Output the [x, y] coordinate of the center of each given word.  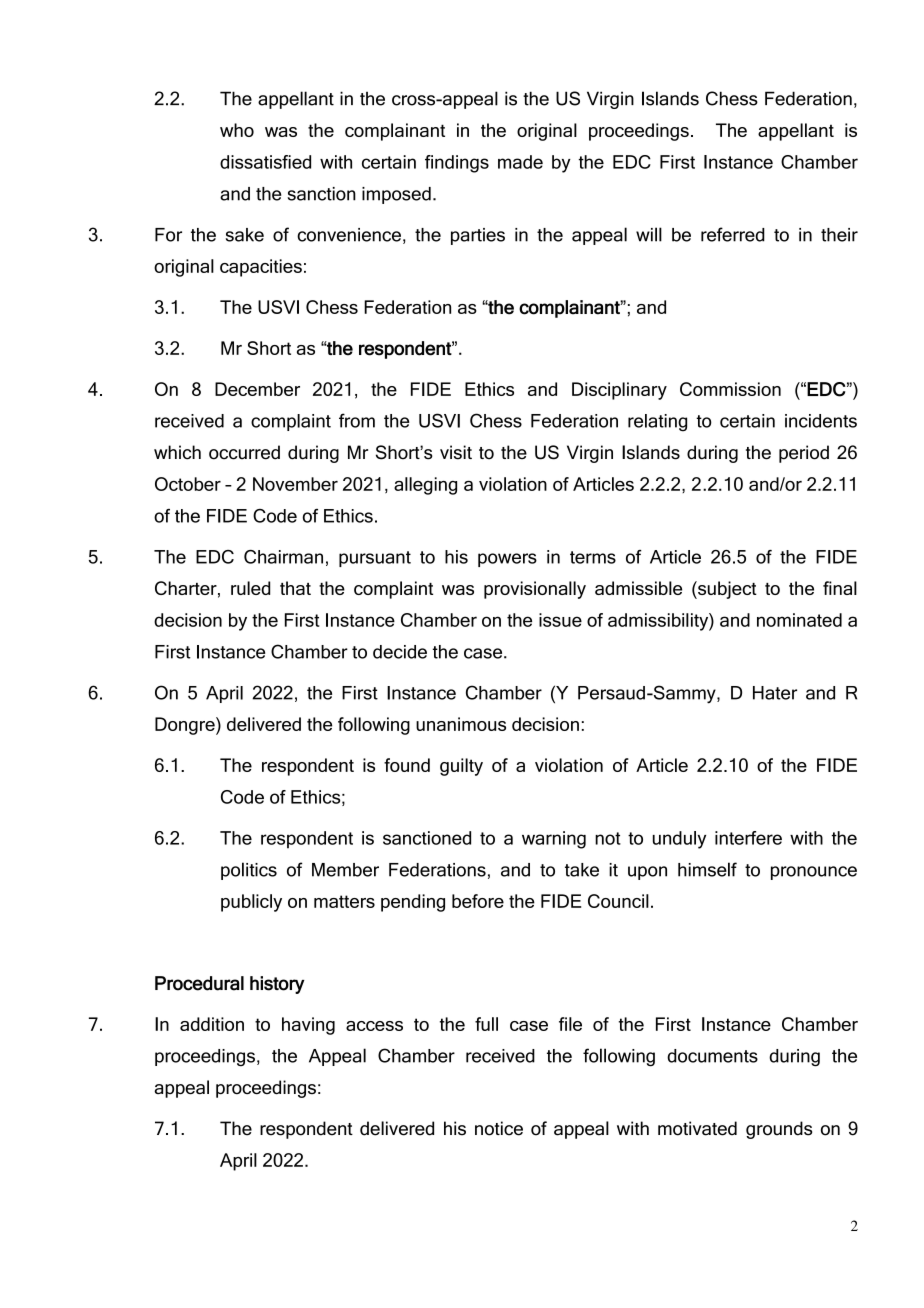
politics [249, 871]
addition [212, 1024]
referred [733, 234]
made [520, 162]
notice [499, 1128]
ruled [250, 588]
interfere [748, 838]
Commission [730, 389]
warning [554, 840]
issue [560, 620]
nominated [799, 620]
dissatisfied [265, 162]
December [257, 389]
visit [456, 452]
